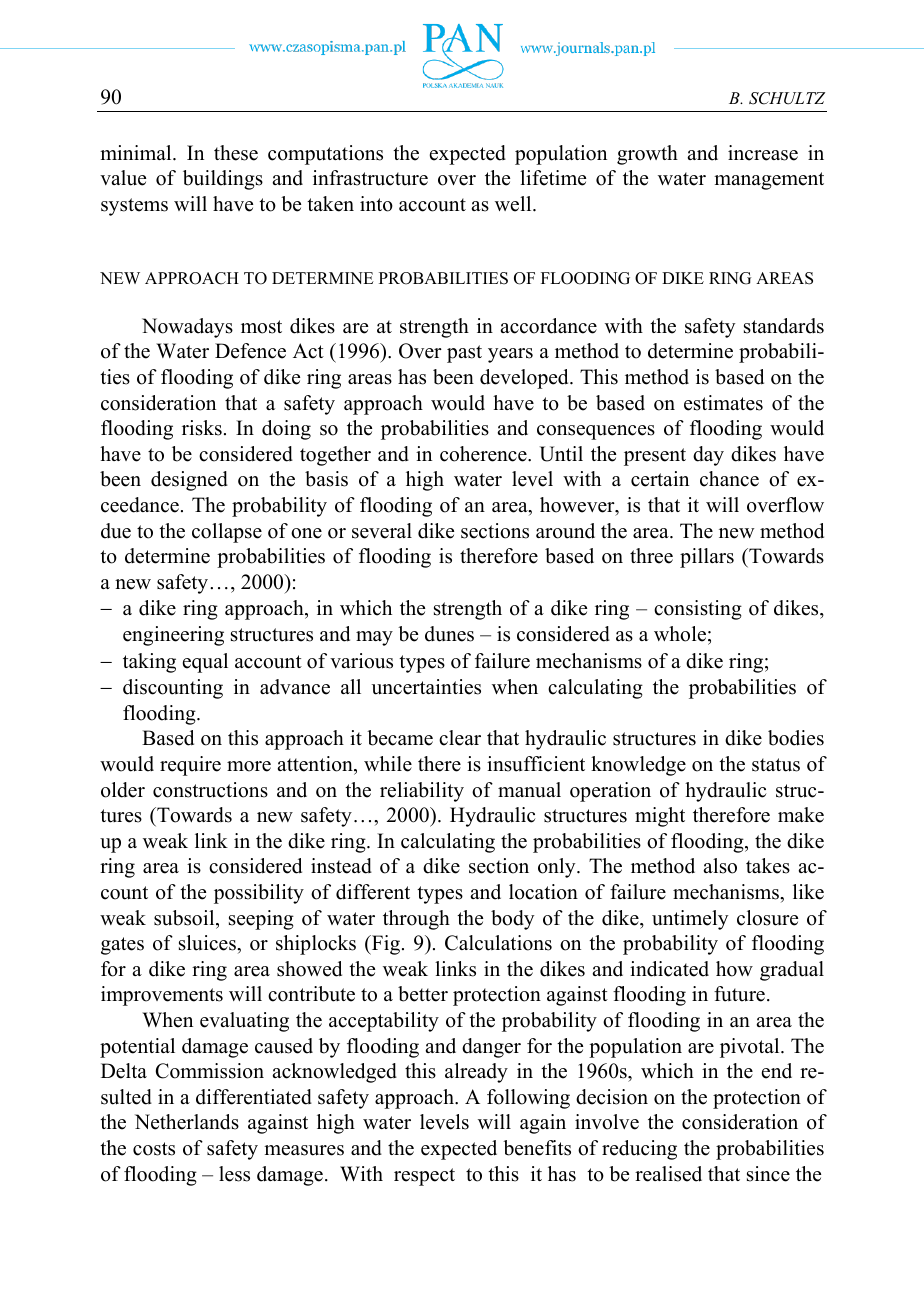 Image resolution: width=924 pixels, height=1310 pixels. What do you see at coordinates (424, 1177) in the page?
I see `respect` at bounding box center [424, 1177].
